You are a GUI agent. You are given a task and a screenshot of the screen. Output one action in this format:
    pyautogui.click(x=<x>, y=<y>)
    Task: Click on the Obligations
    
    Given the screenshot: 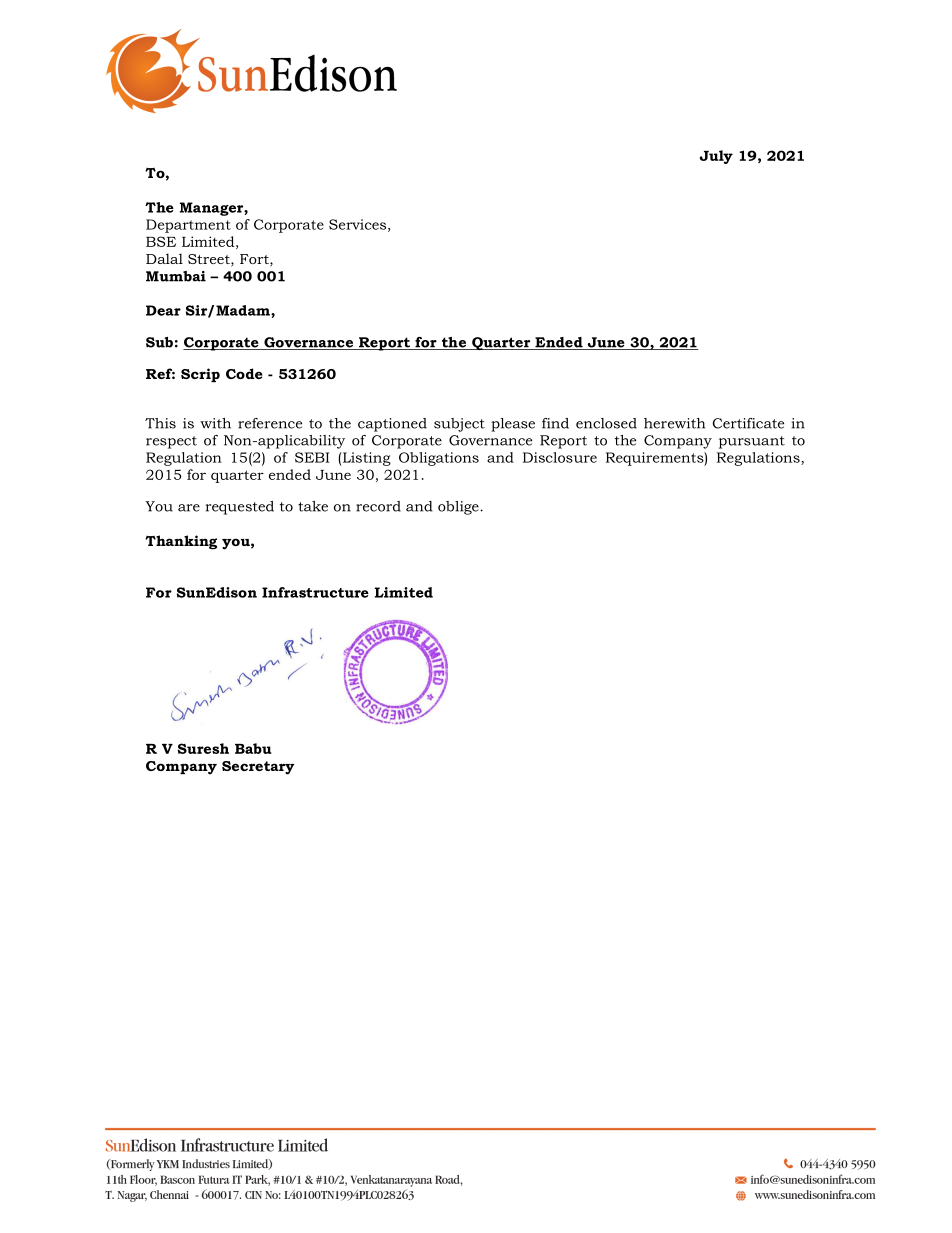 What is the action you would take?
    pyautogui.click(x=439, y=459)
